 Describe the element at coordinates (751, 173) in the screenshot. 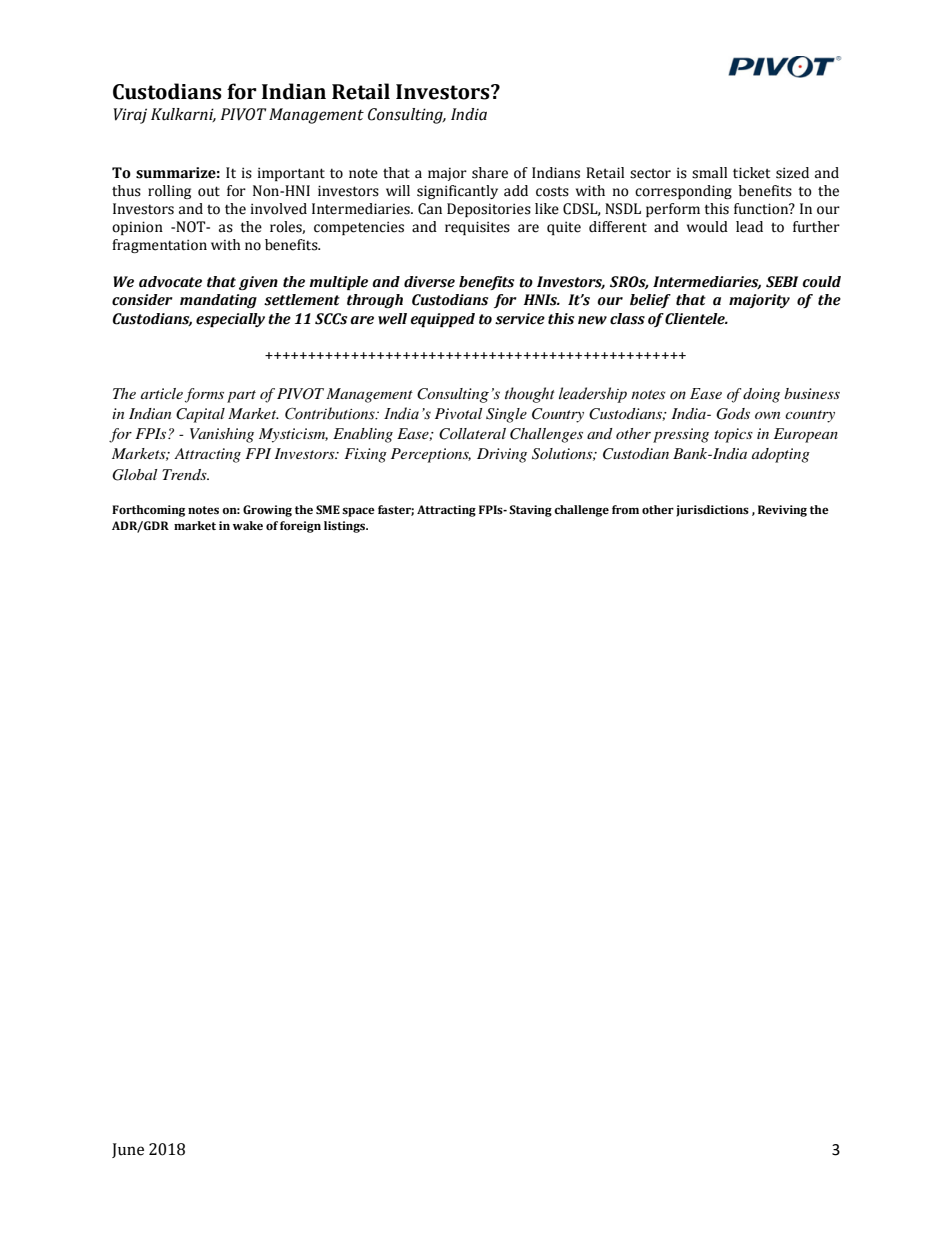

I see `ticket` at that location.
